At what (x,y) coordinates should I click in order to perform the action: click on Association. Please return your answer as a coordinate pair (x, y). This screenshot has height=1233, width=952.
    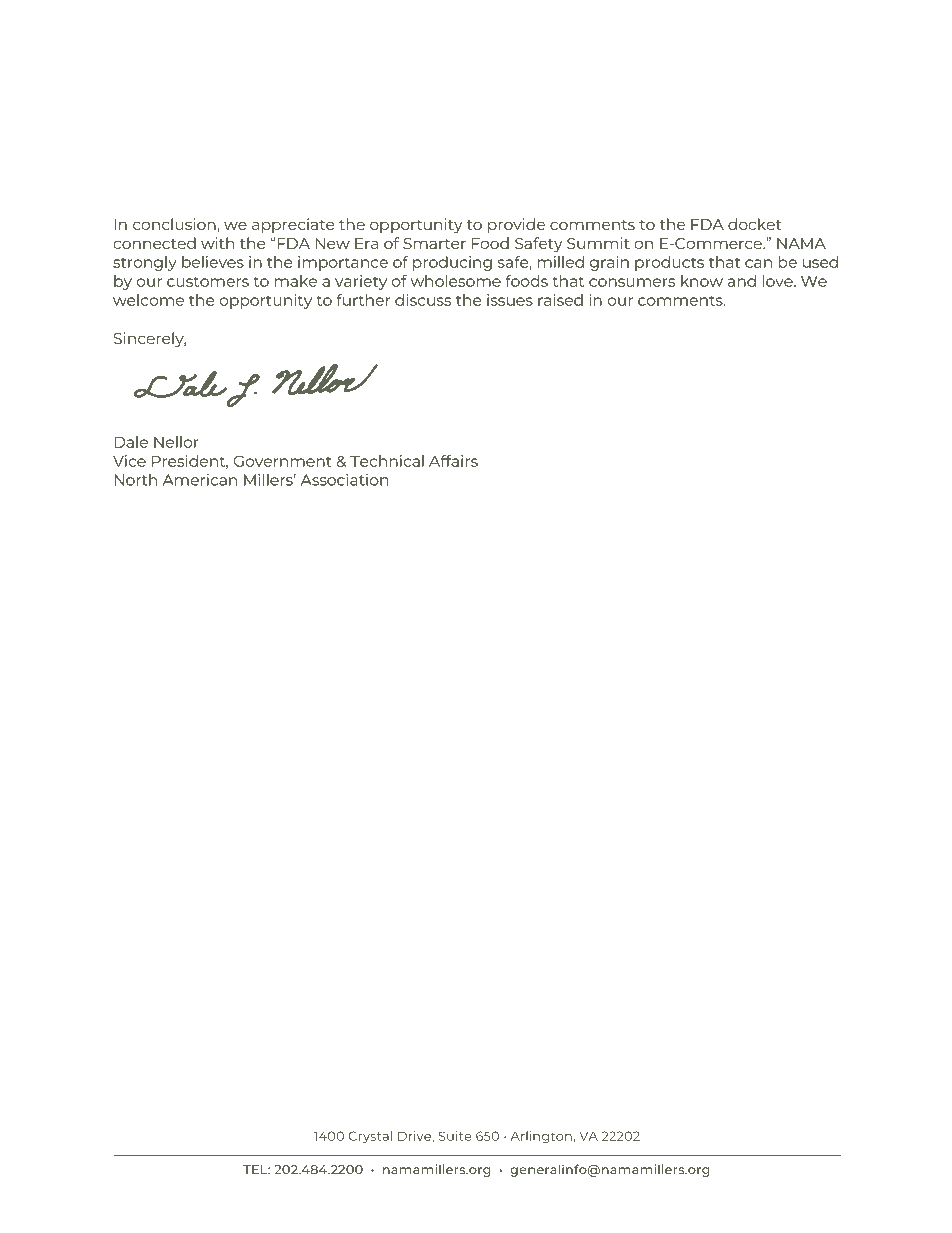
    Looking at the image, I should click on (344, 480).
